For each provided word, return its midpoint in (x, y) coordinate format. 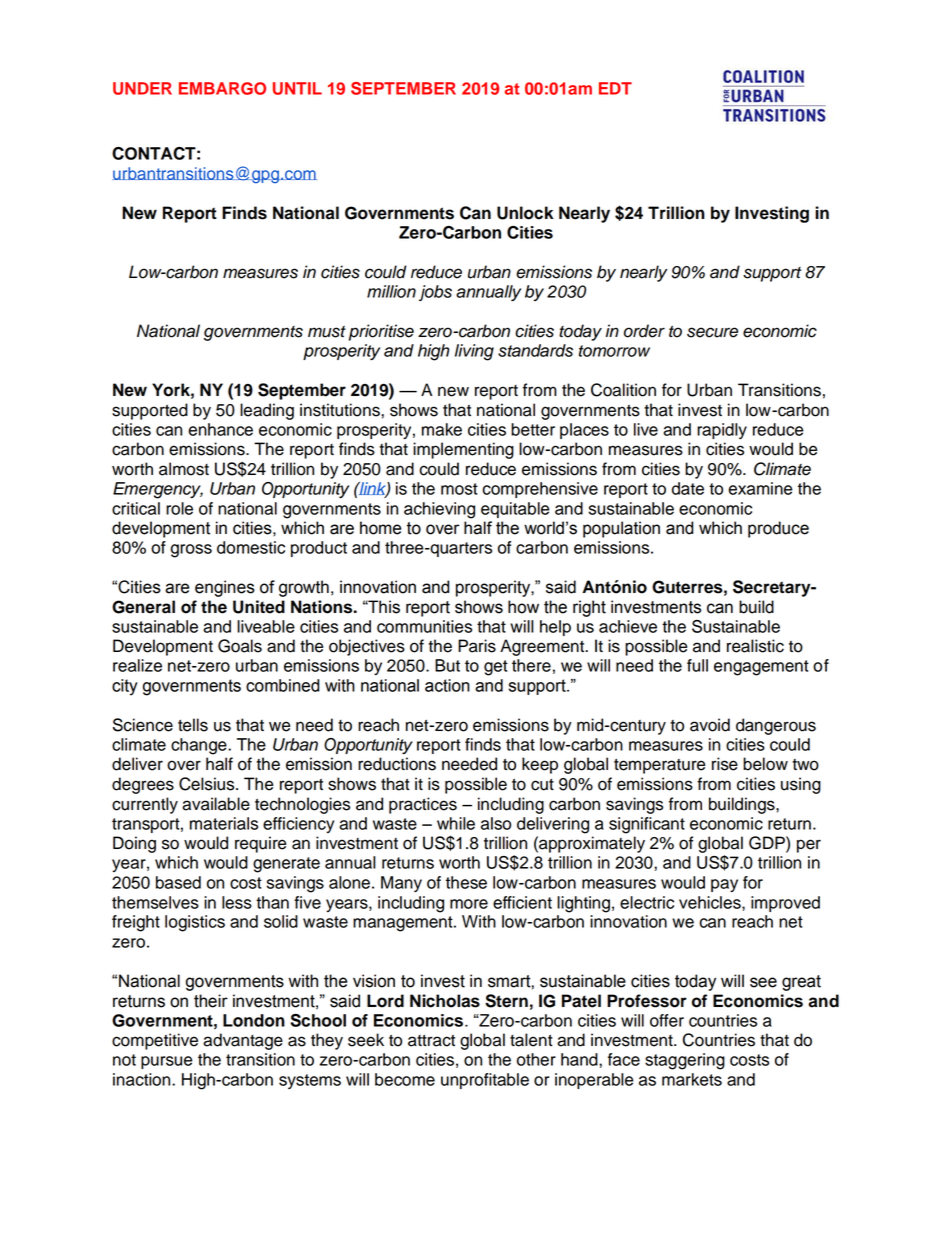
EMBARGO (222, 88)
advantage (243, 1041)
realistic (755, 646)
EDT (615, 88)
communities (424, 626)
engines (225, 588)
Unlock (525, 213)
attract (431, 1041)
